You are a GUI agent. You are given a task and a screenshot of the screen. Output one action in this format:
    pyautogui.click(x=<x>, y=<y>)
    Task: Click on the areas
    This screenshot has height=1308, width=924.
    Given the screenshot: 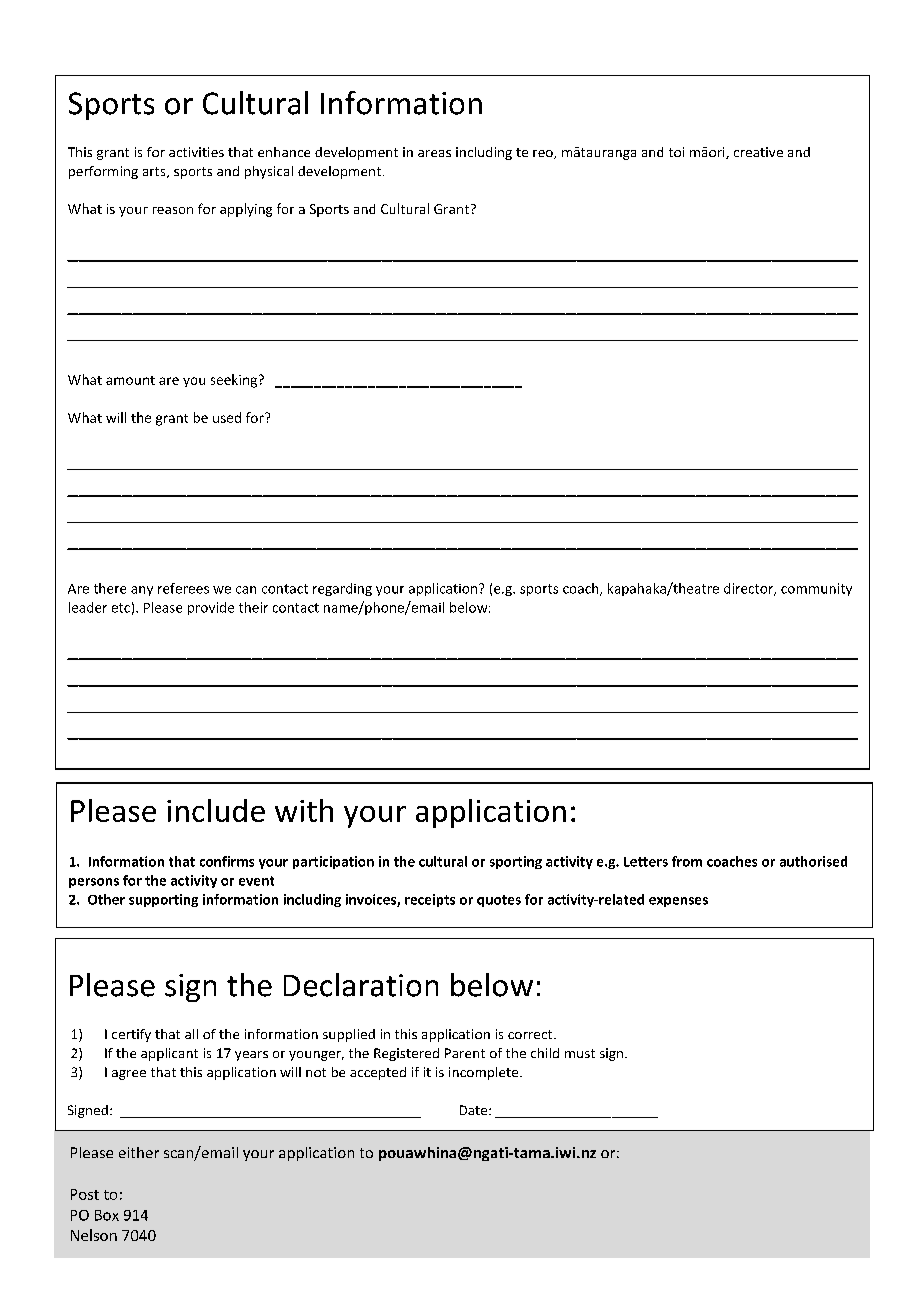 What is the action you would take?
    pyautogui.click(x=434, y=153)
